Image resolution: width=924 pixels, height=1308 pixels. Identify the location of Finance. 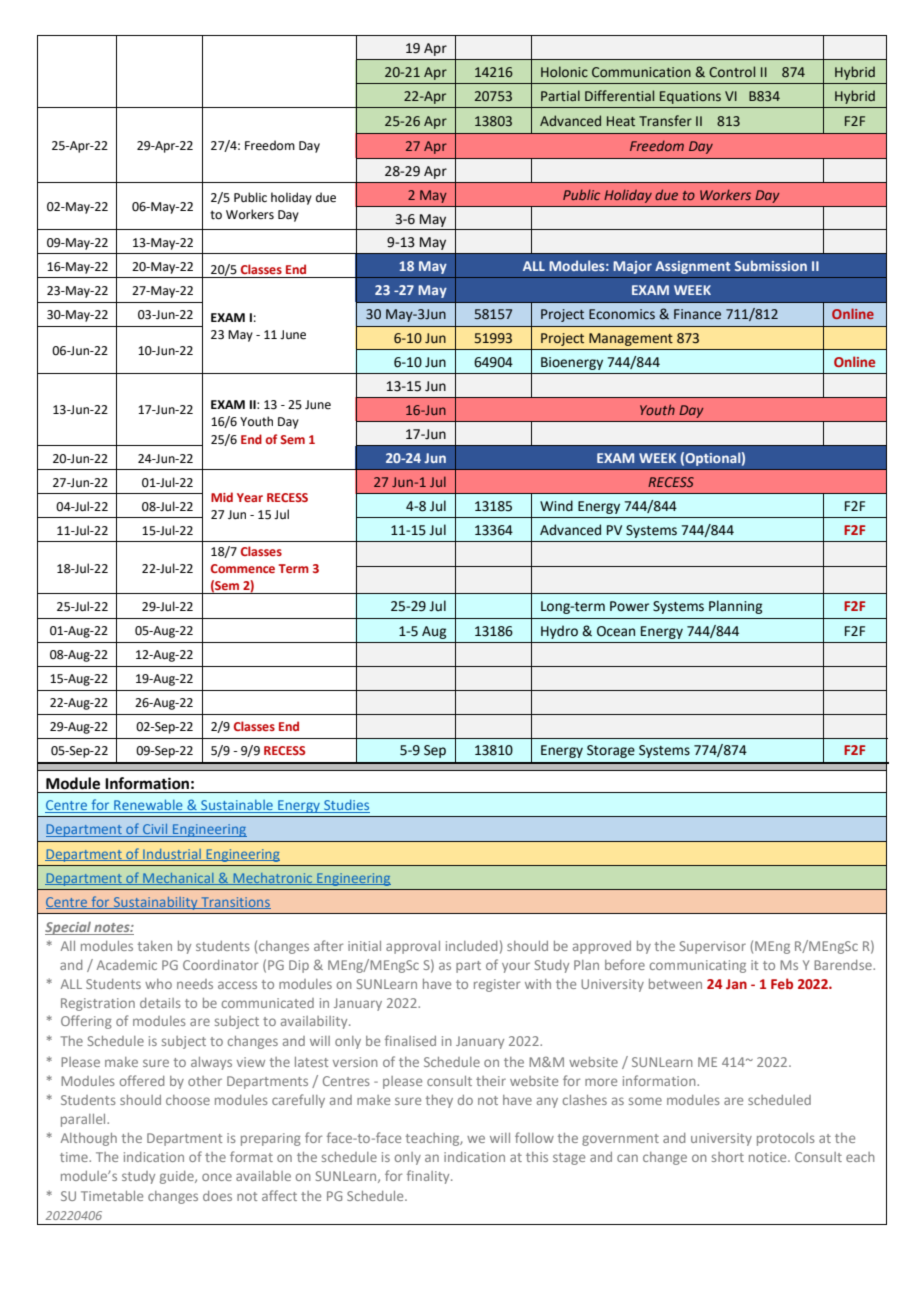
(697, 314).
